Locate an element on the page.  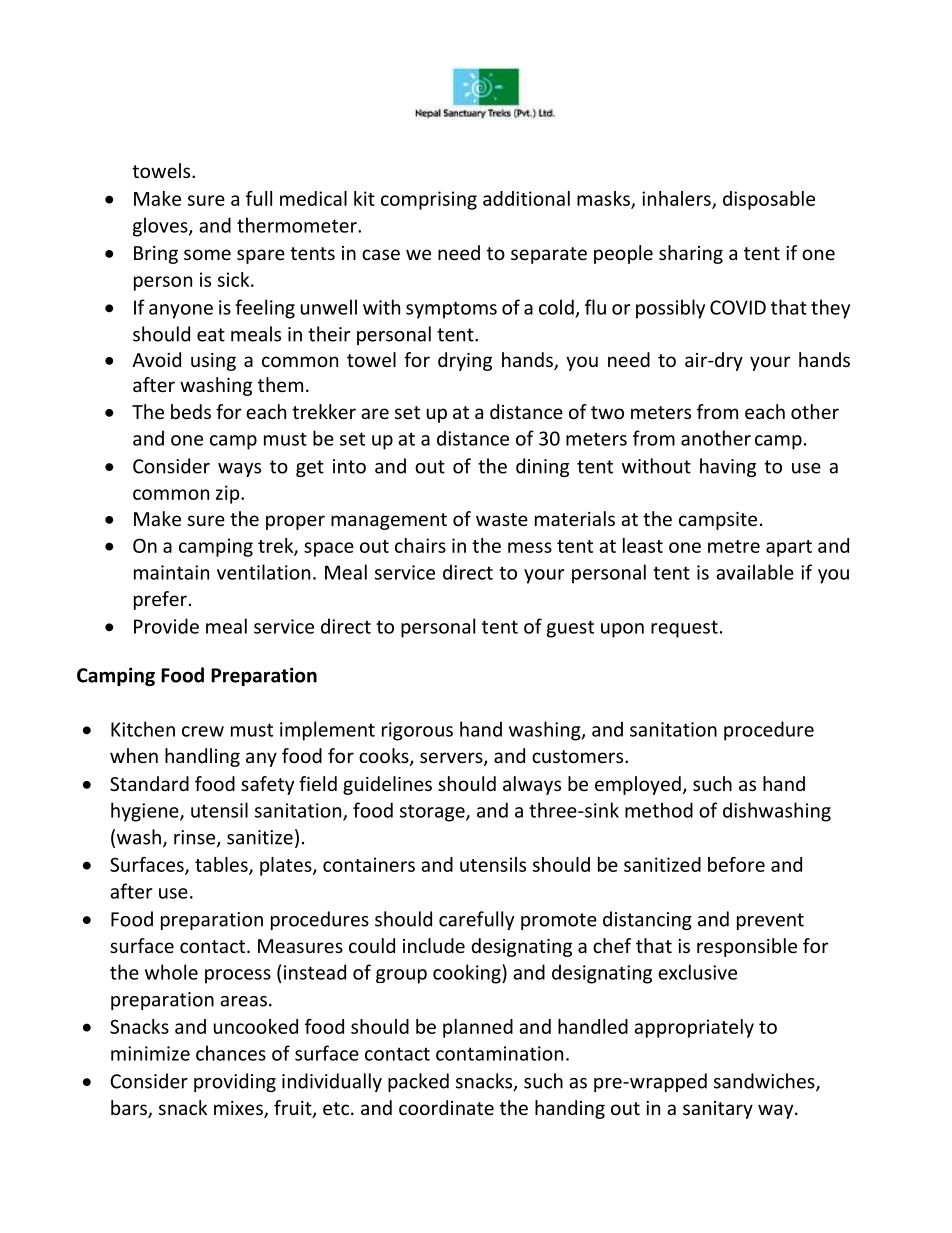
additional is located at coordinates (526, 198).
